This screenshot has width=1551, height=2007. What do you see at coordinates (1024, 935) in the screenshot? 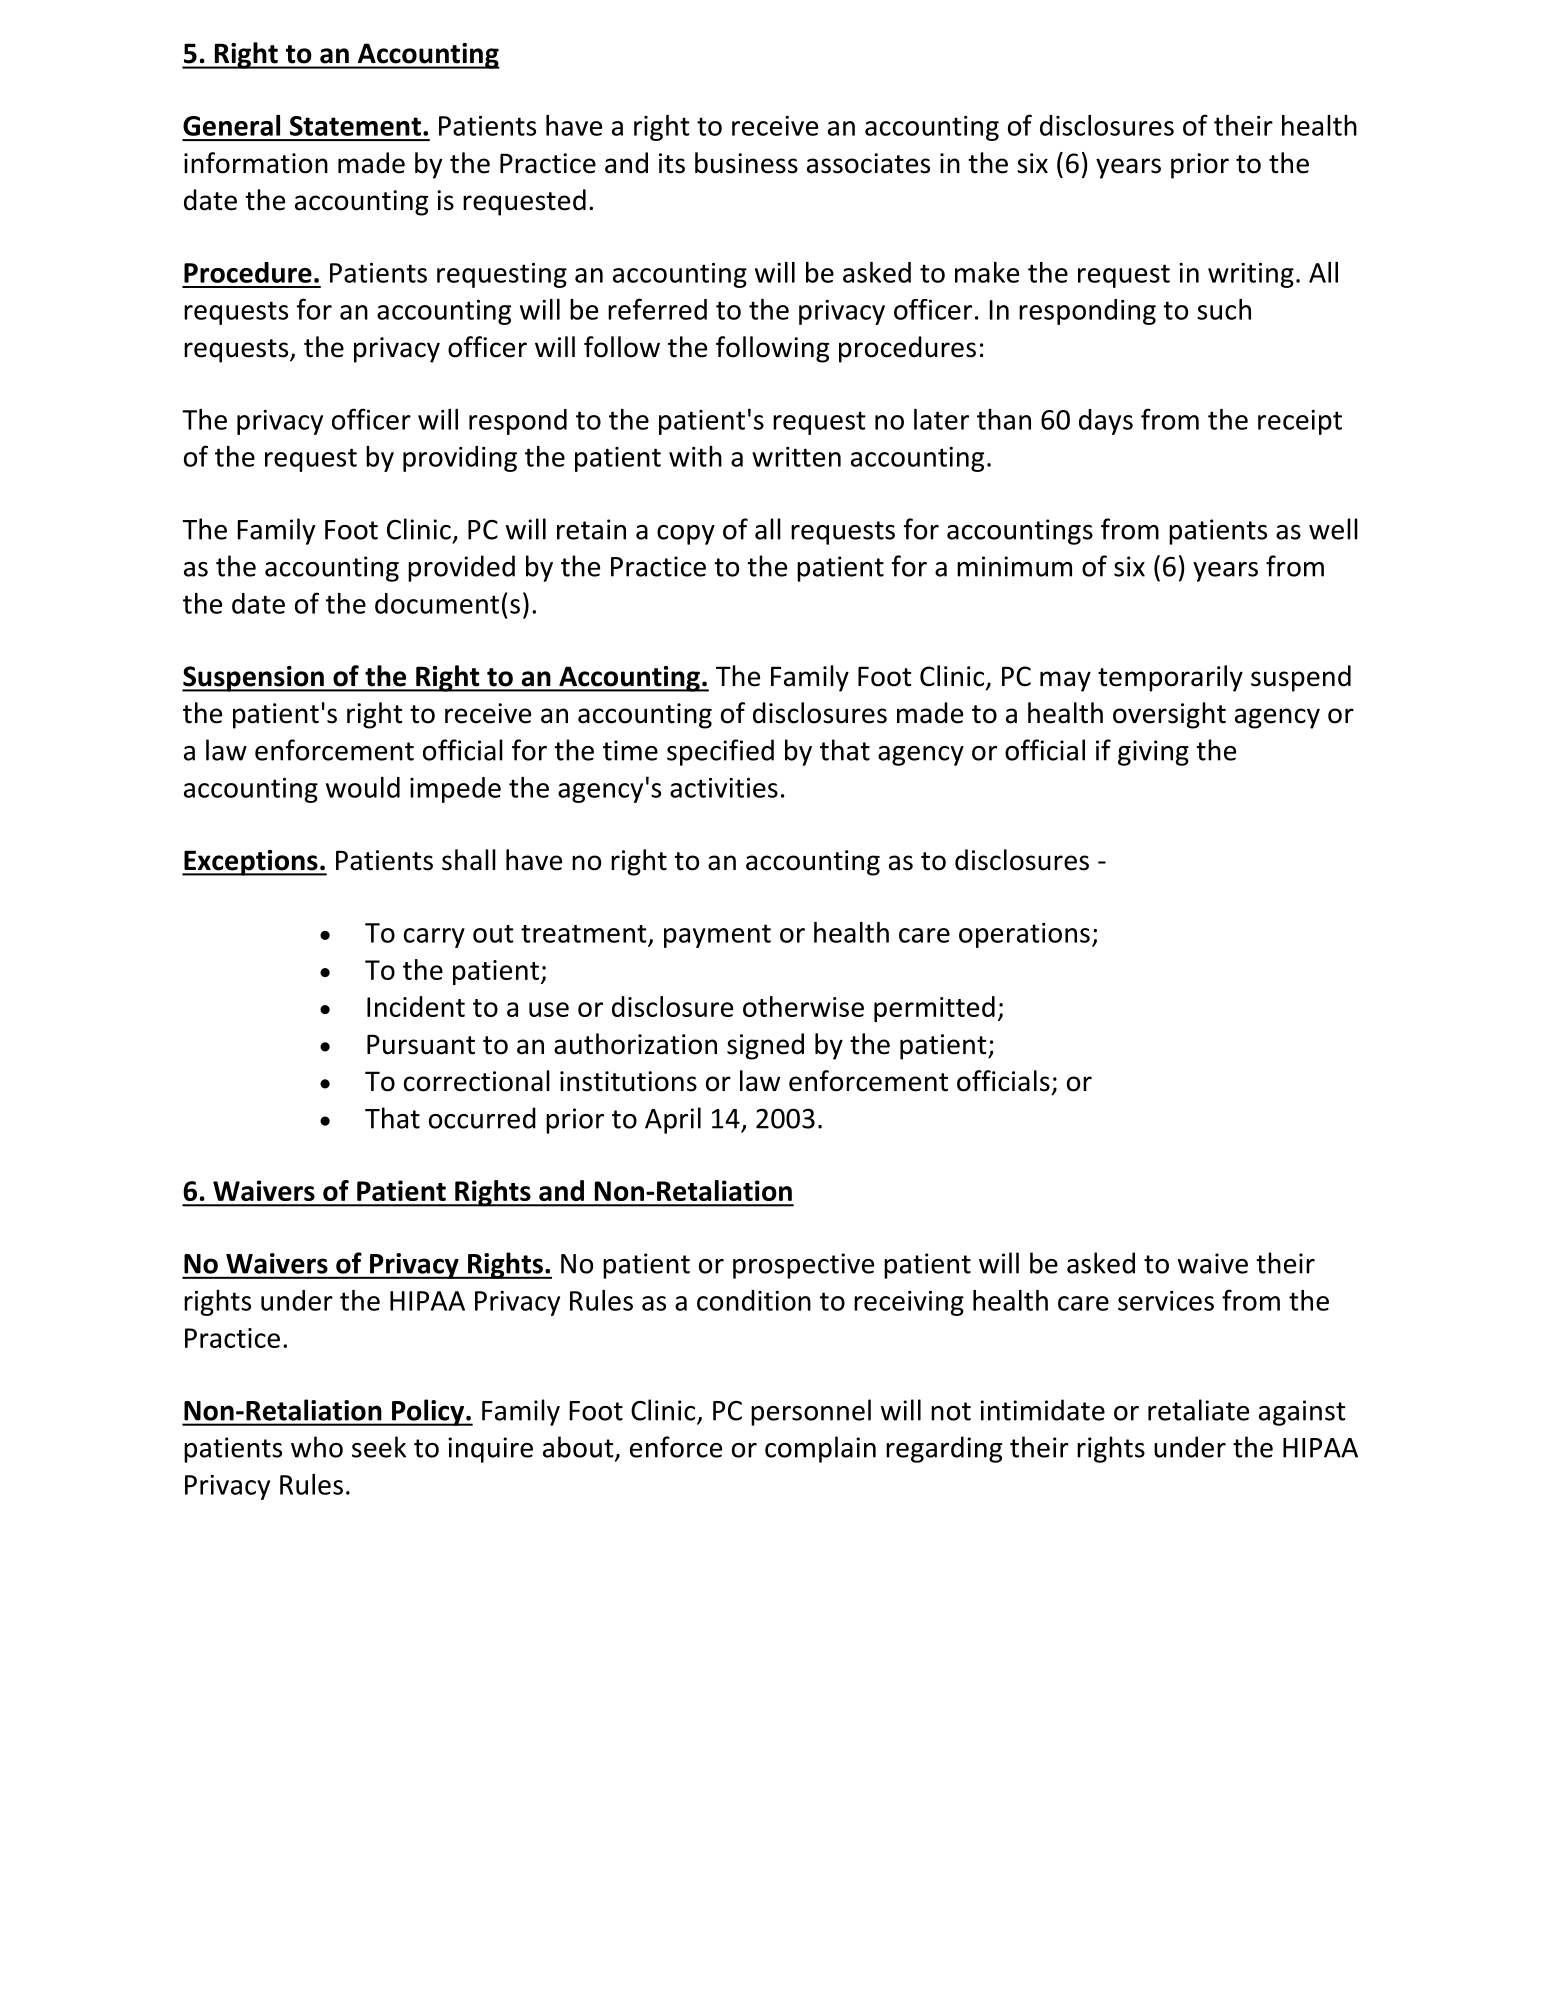
I see `operations` at bounding box center [1024, 935].
